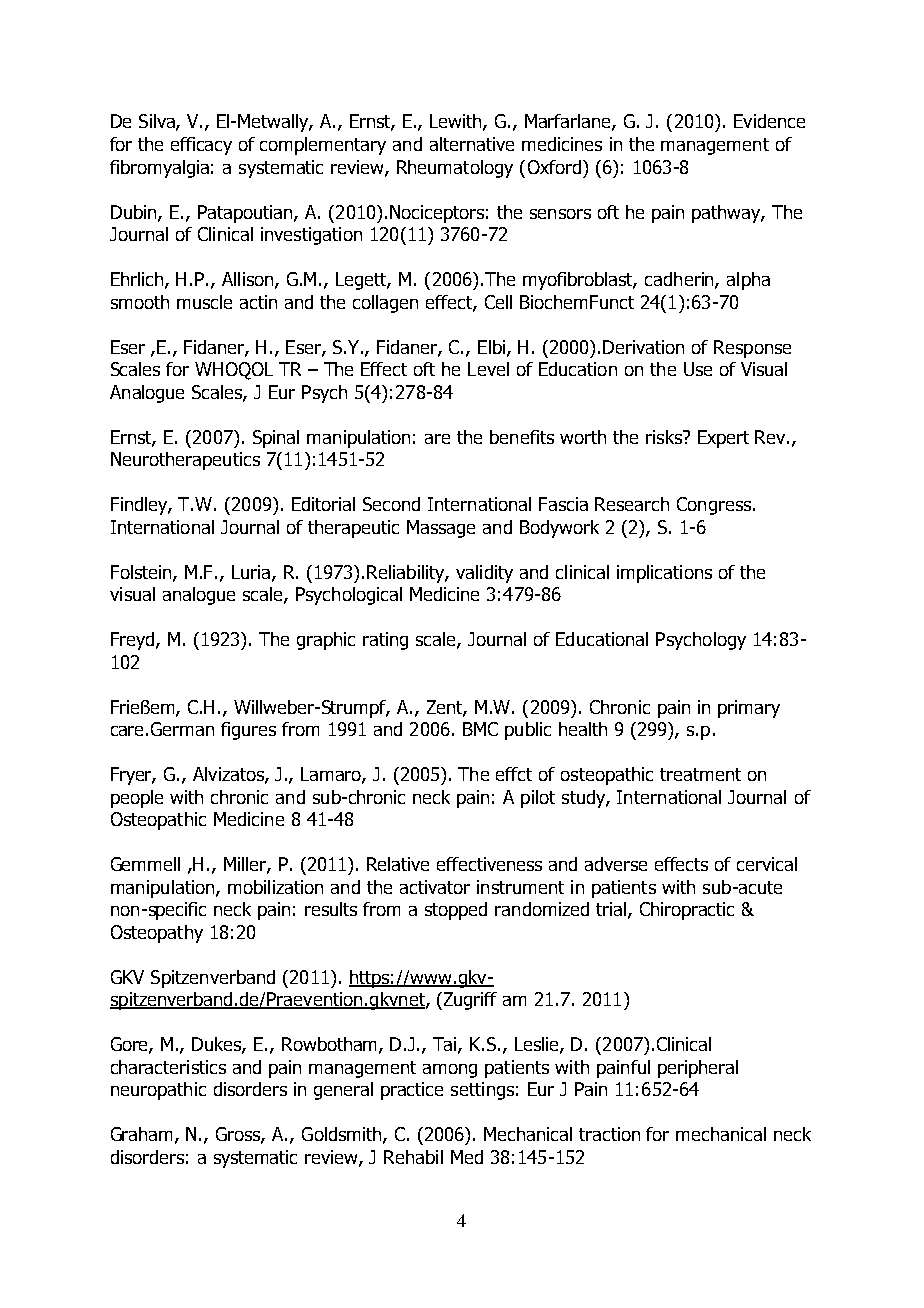 This page has width=924, height=1308. What do you see at coordinates (723, 439) in the page?
I see `Expert` at bounding box center [723, 439].
